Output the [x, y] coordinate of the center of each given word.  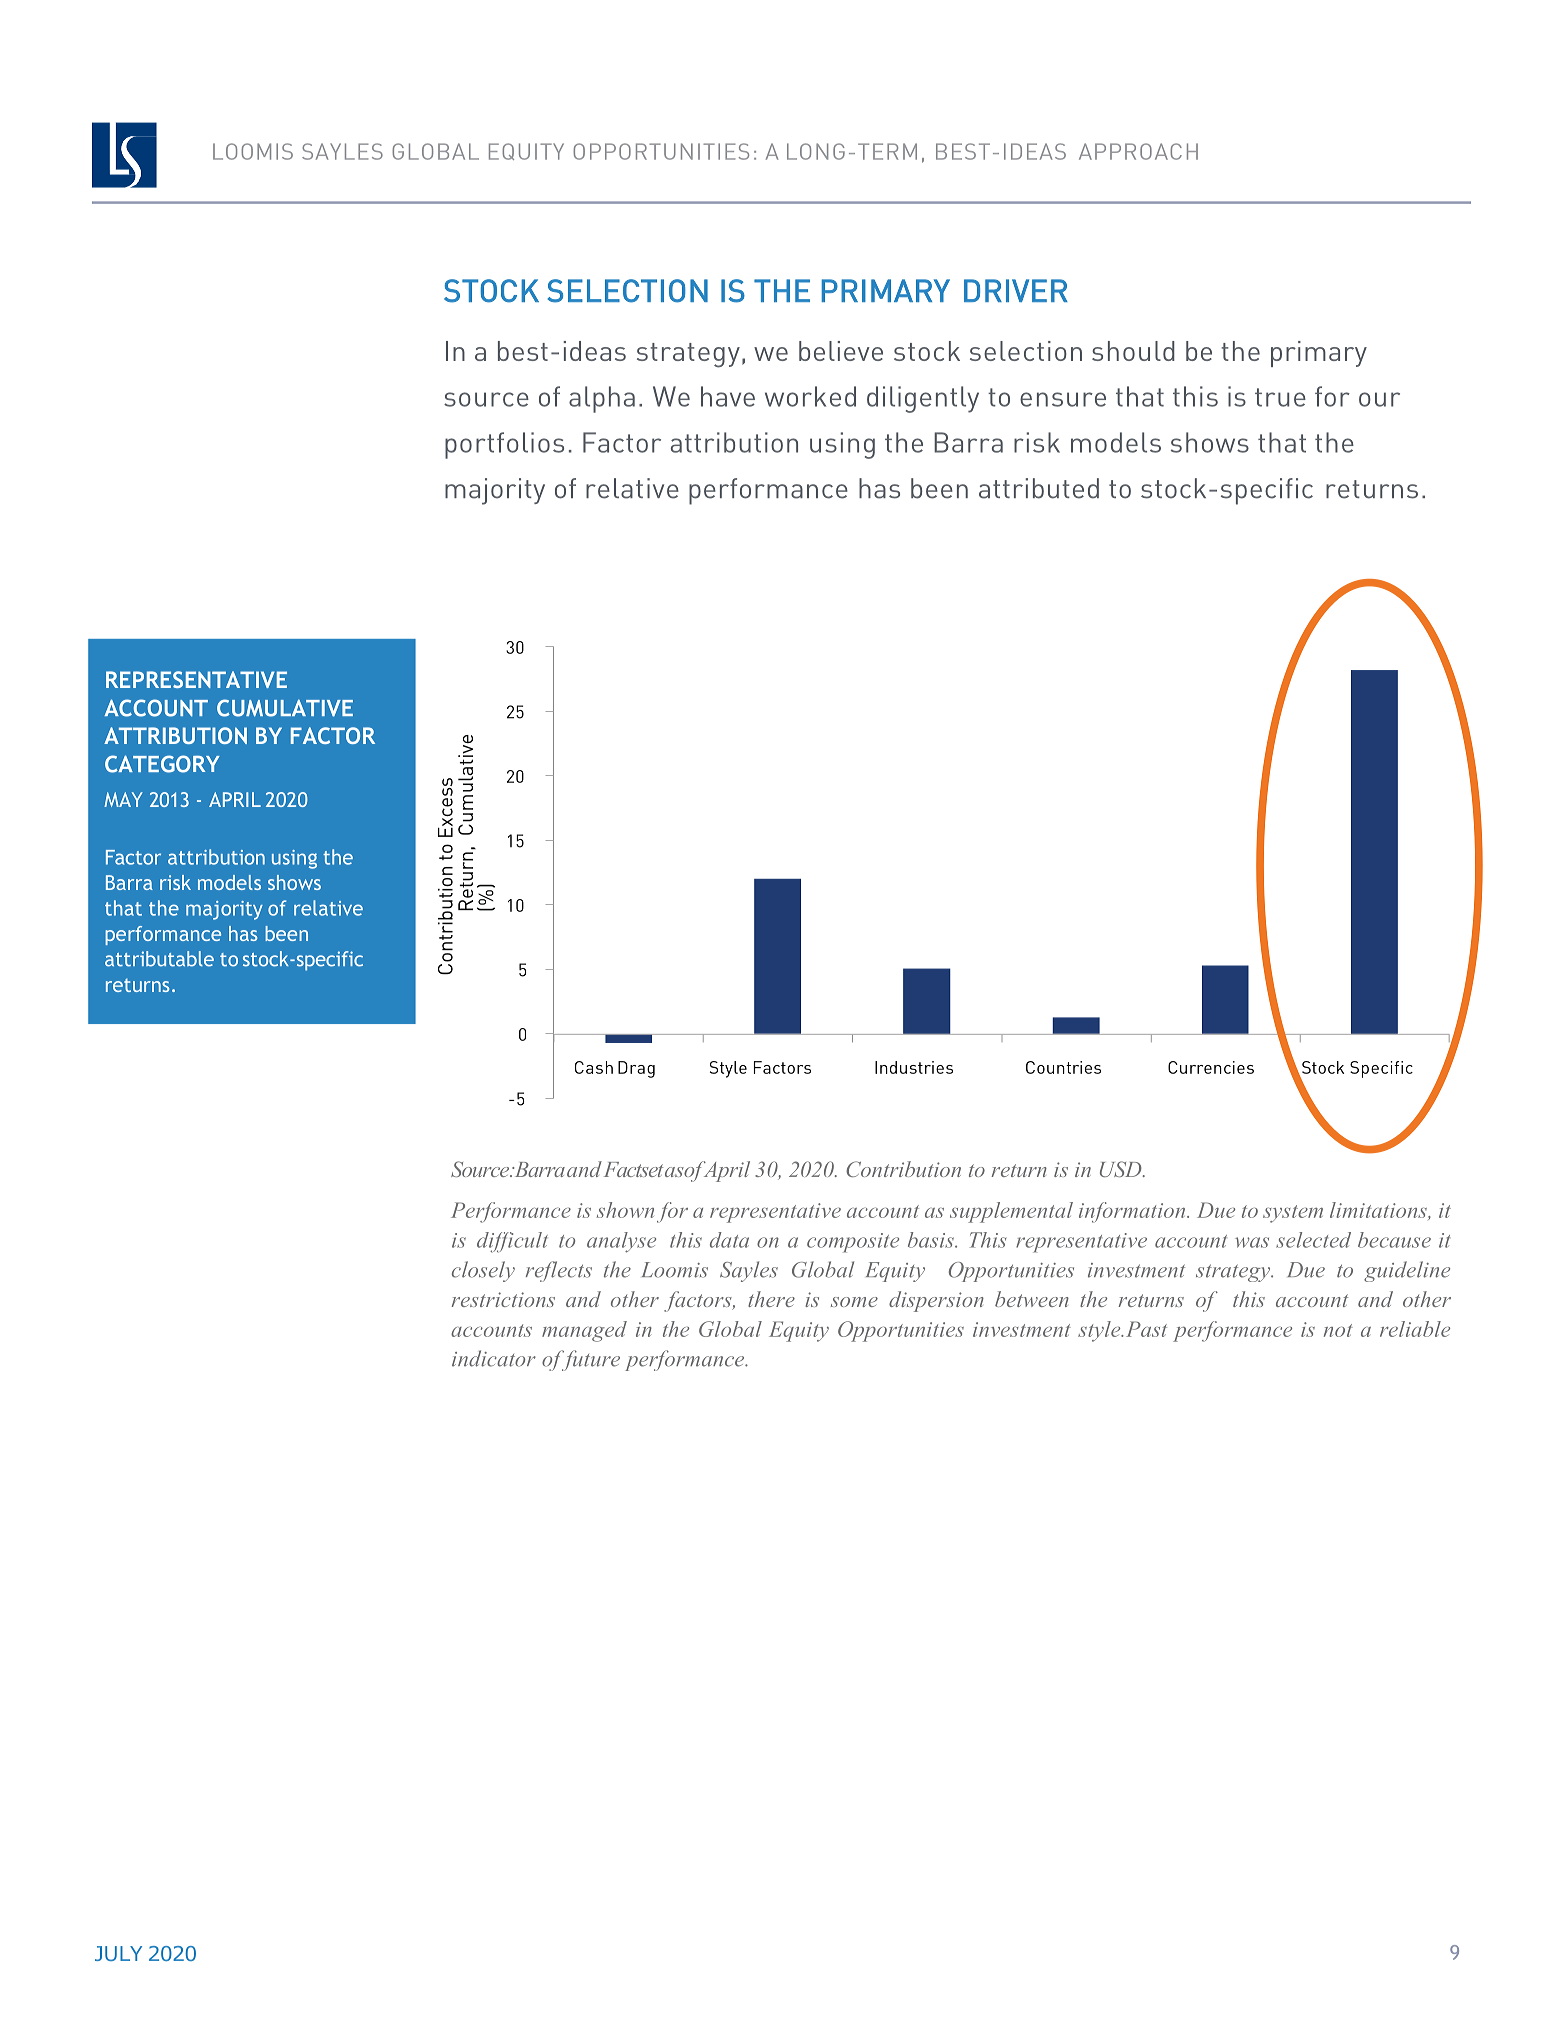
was [1252, 1242]
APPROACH [1138, 151]
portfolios [504, 445]
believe [841, 351]
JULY [118, 1953]
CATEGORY [162, 764]
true [1280, 397]
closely [483, 1271]
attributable [159, 959]
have [728, 396]
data [729, 1240]
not [1338, 1330]
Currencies [1211, 1067]
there [771, 1299]
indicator [494, 1358]
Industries [914, 1067]
